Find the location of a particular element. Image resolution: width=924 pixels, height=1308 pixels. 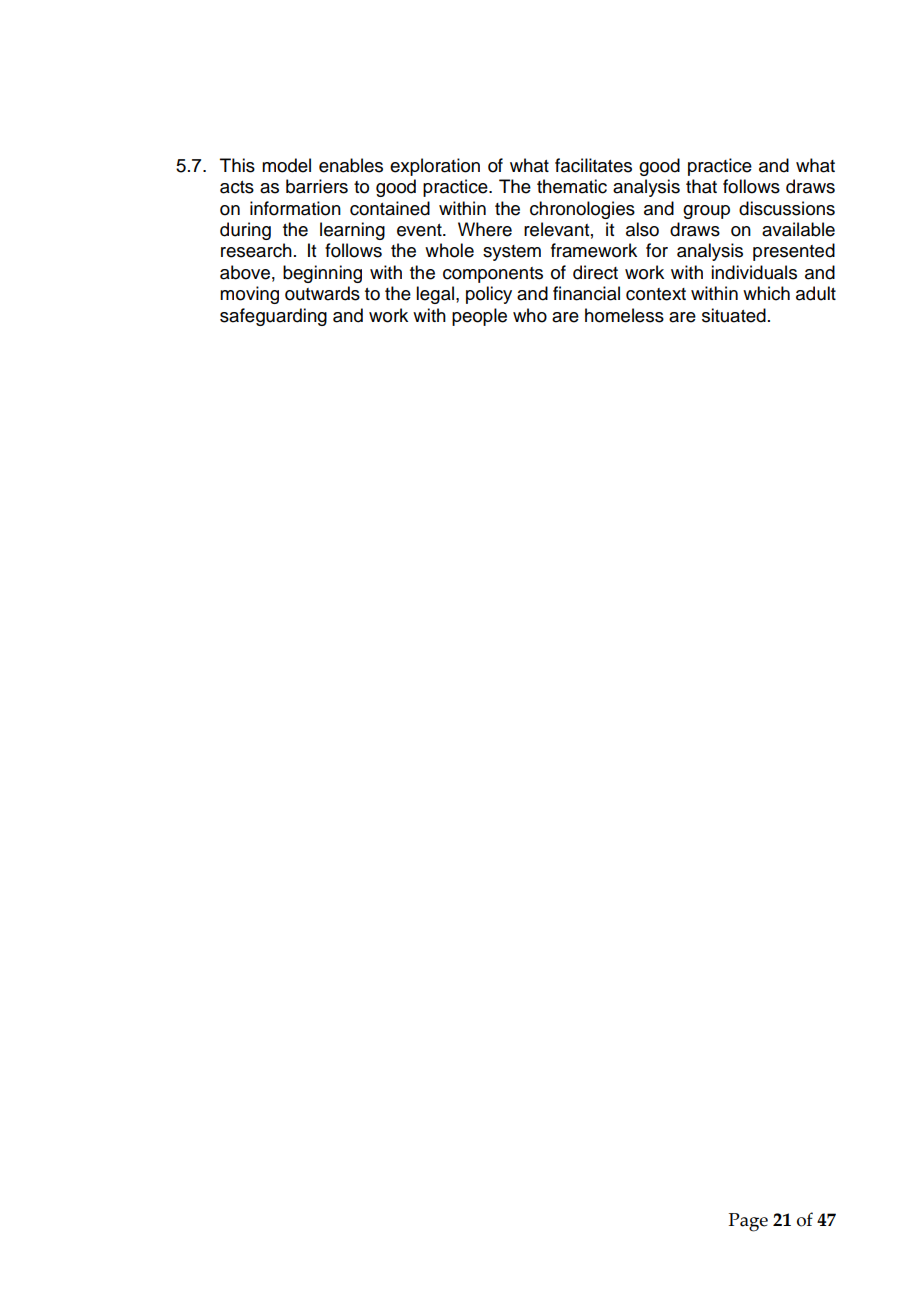

Page is located at coordinates (748, 1222).
